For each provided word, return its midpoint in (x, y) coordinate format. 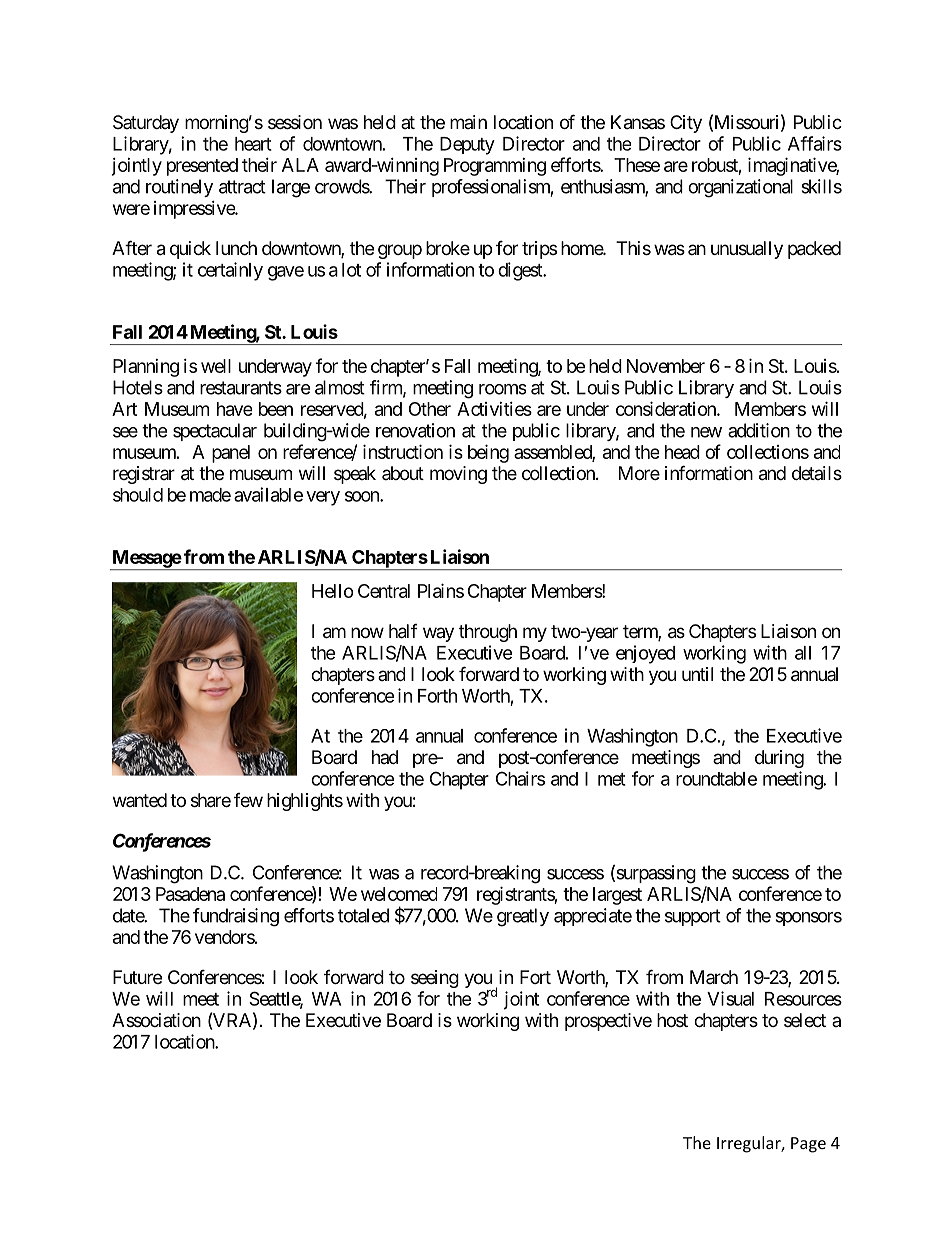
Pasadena (190, 894)
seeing (435, 979)
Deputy (467, 146)
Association (156, 1020)
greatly (523, 917)
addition (759, 430)
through (488, 633)
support (693, 917)
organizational (740, 188)
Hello (333, 591)
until (697, 674)
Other (430, 409)
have (234, 409)
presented (202, 167)
